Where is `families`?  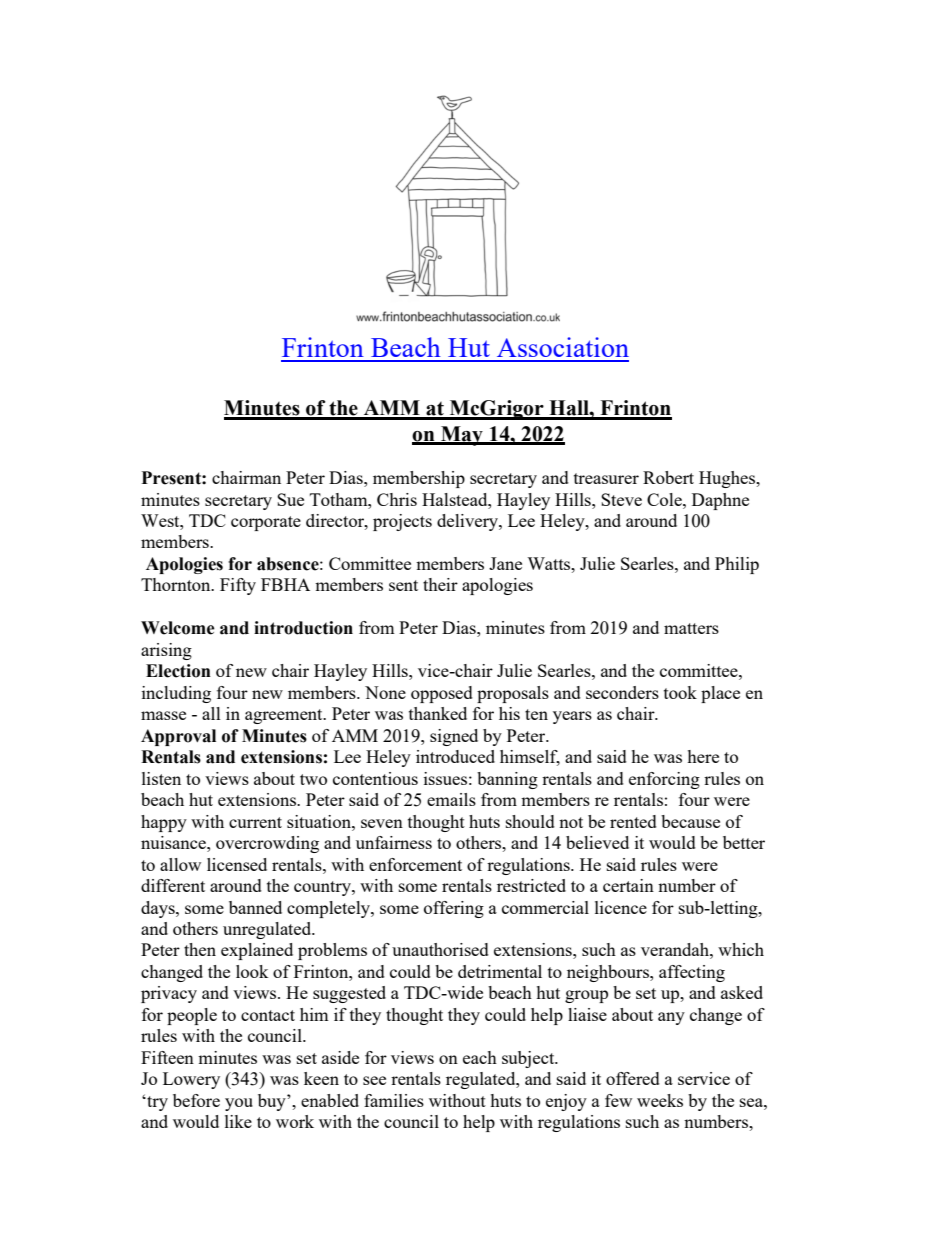 families is located at coordinates (394, 1100).
